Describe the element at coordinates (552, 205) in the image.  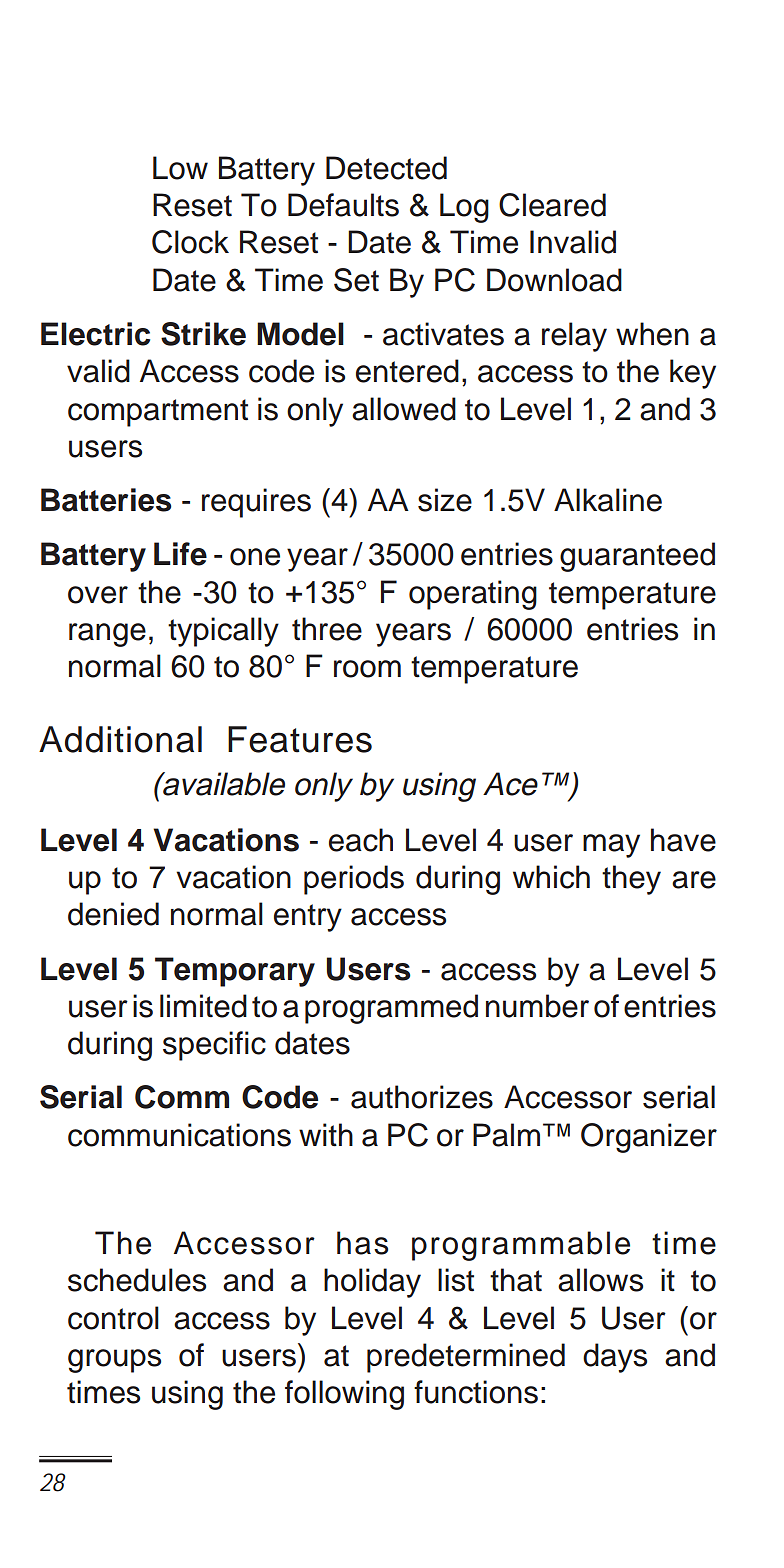
I see `Cleared` at that location.
